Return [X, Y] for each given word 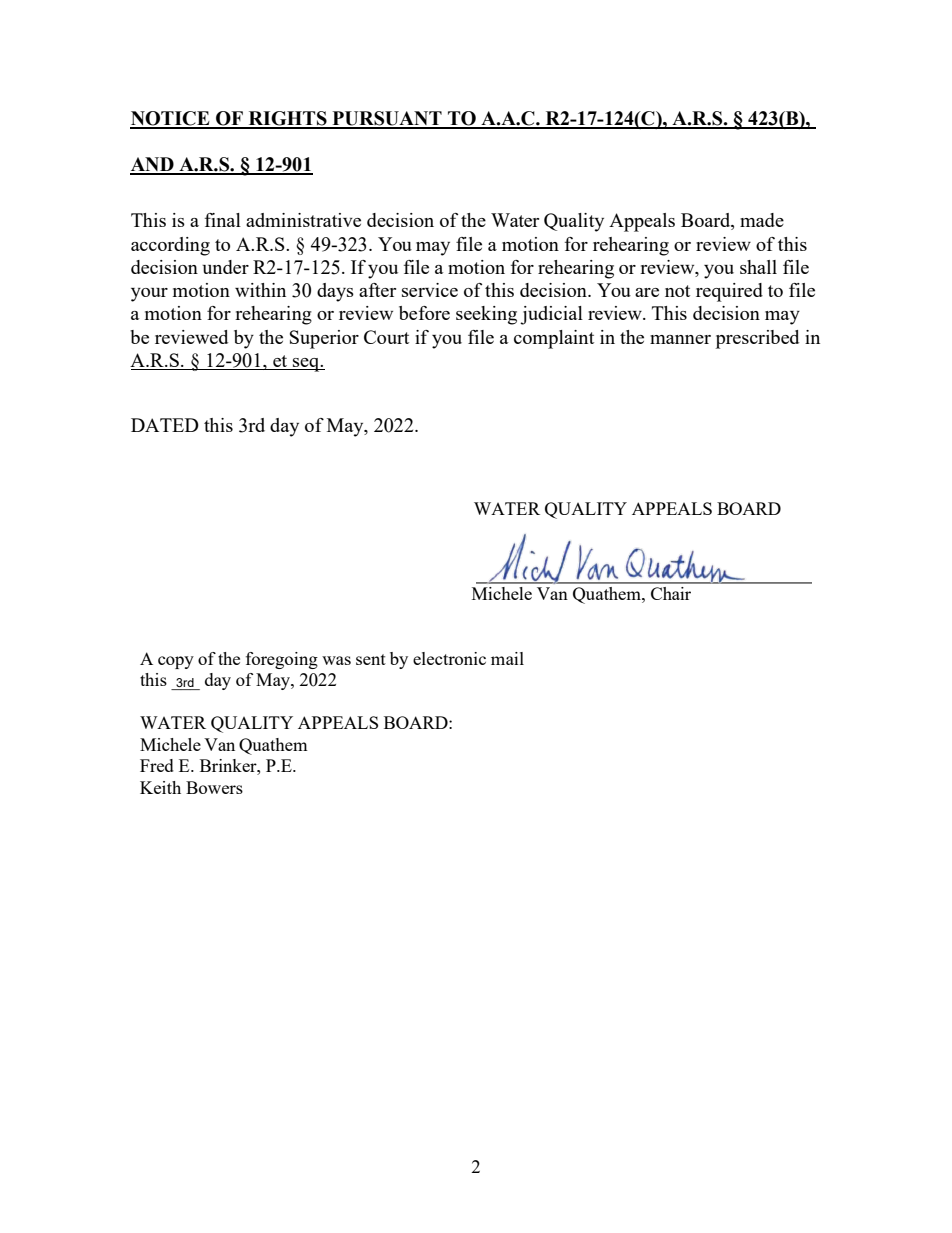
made [762, 220]
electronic [449, 658]
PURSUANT [387, 119]
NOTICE [171, 119]
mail [507, 658]
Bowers [214, 787]
